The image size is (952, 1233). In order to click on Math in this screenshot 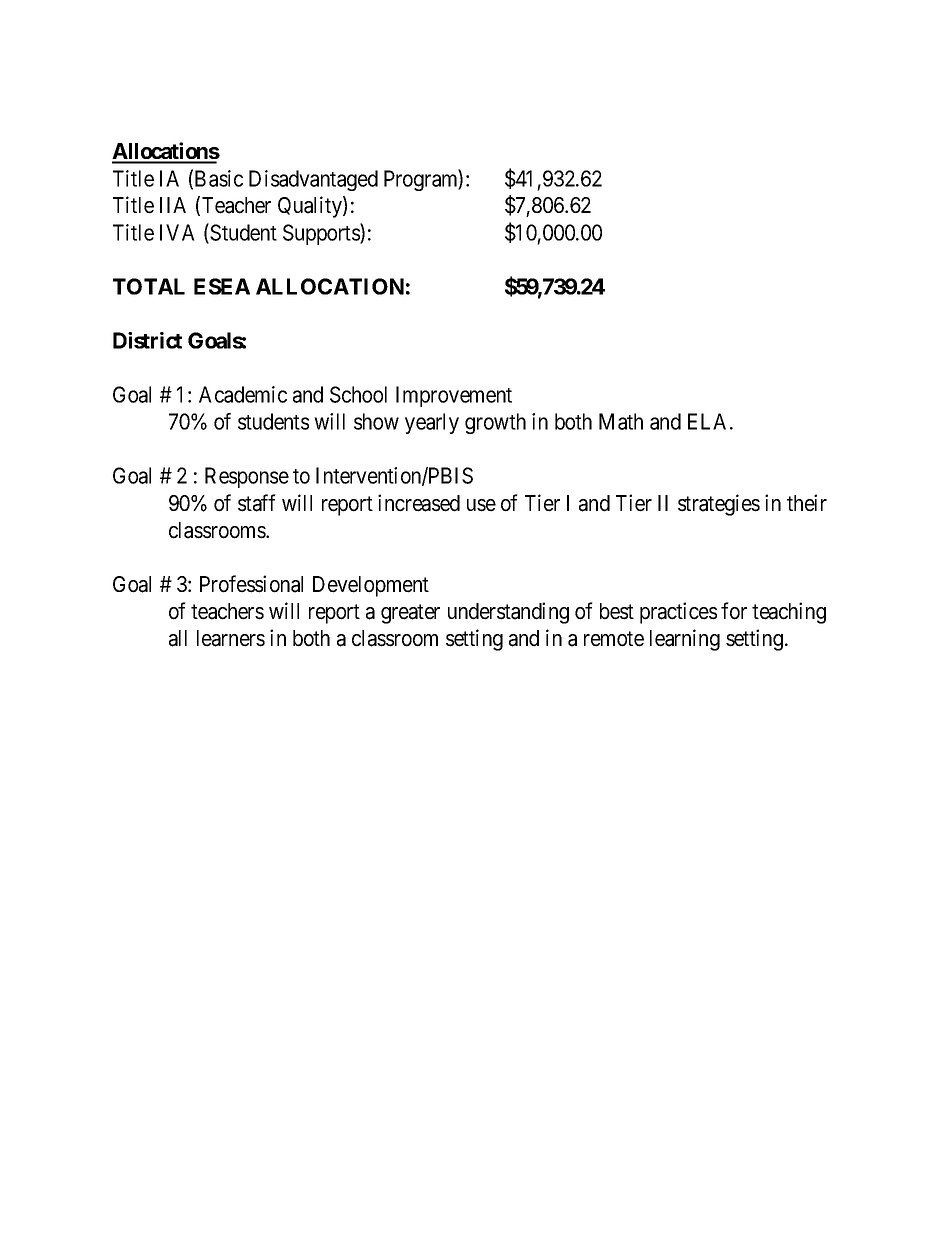, I will do `click(621, 421)`.
